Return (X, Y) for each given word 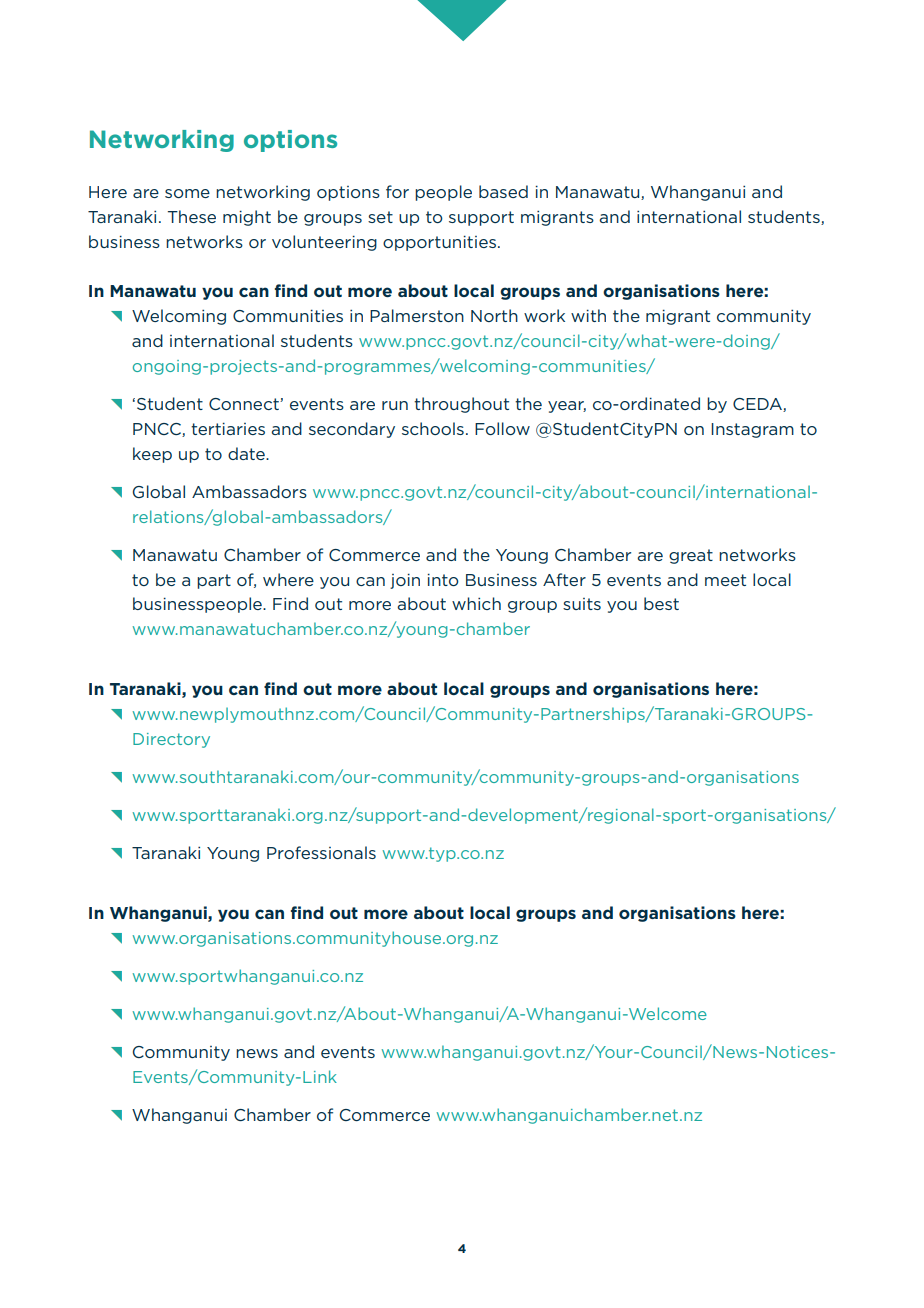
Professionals (321, 852)
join (405, 581)
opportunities (439, 243)
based (503, 191)
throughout (461, 405)
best (661, 603)
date (247, 453)
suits (582, 604)
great (691, 556)
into (443, 579)
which (476, 603)
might (247, 218)
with (588, 315)
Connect (245, 404)
